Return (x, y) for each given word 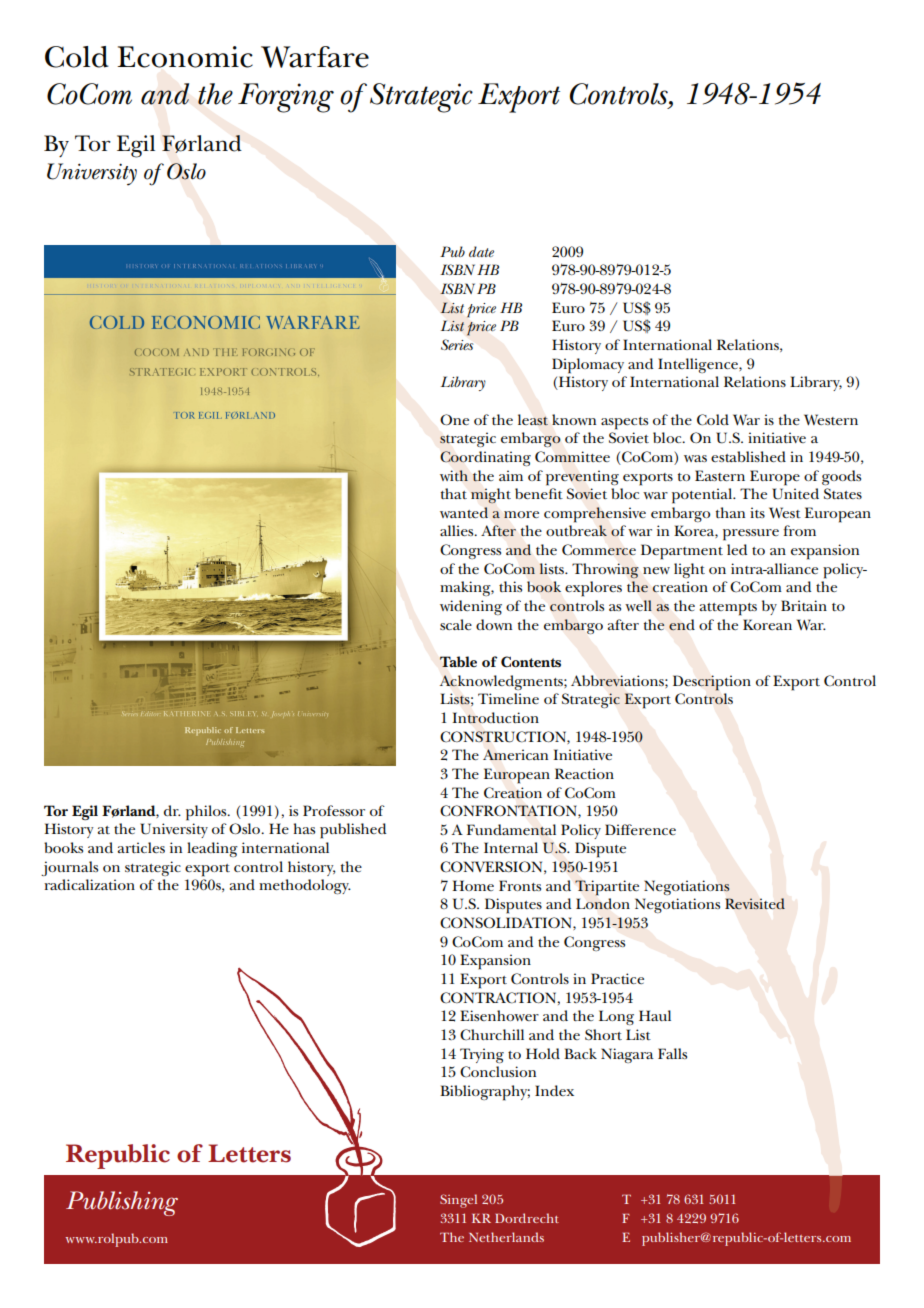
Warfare (315, 57)
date (481, 251)
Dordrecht (527, 1218)
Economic (185, 57)
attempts (728, 609)
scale (456, 624)
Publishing (122, 1203)
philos (207, 813)
